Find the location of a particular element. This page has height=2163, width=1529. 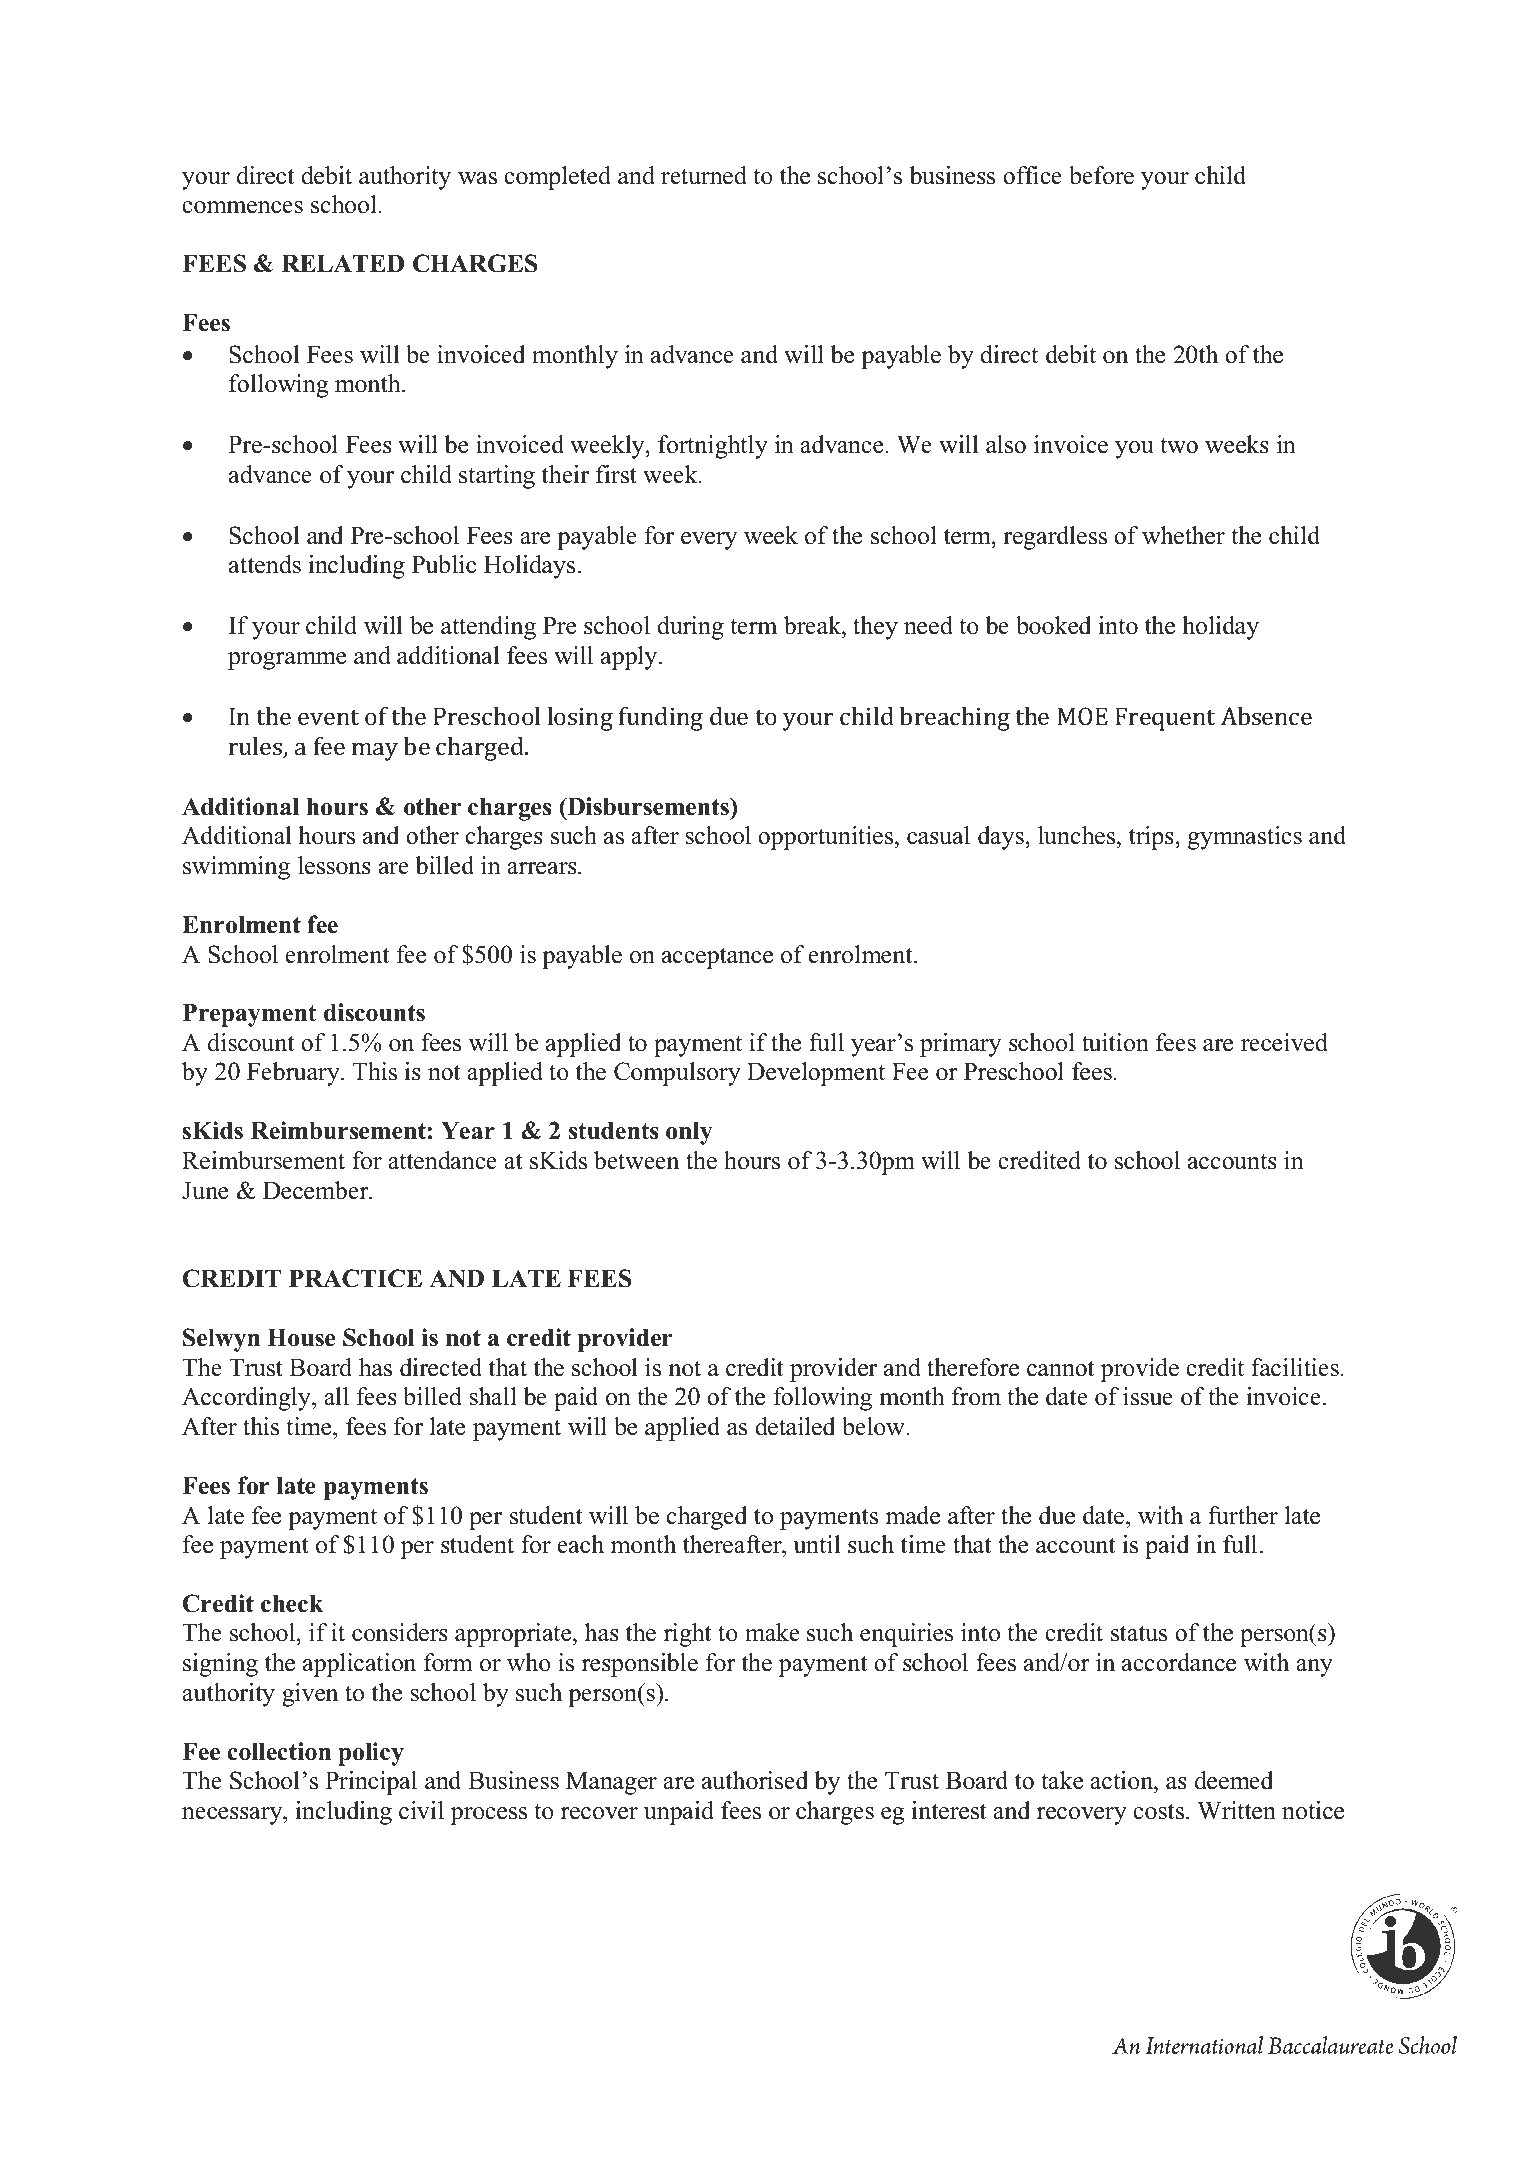

before is located at coordinates (1101, 175).
